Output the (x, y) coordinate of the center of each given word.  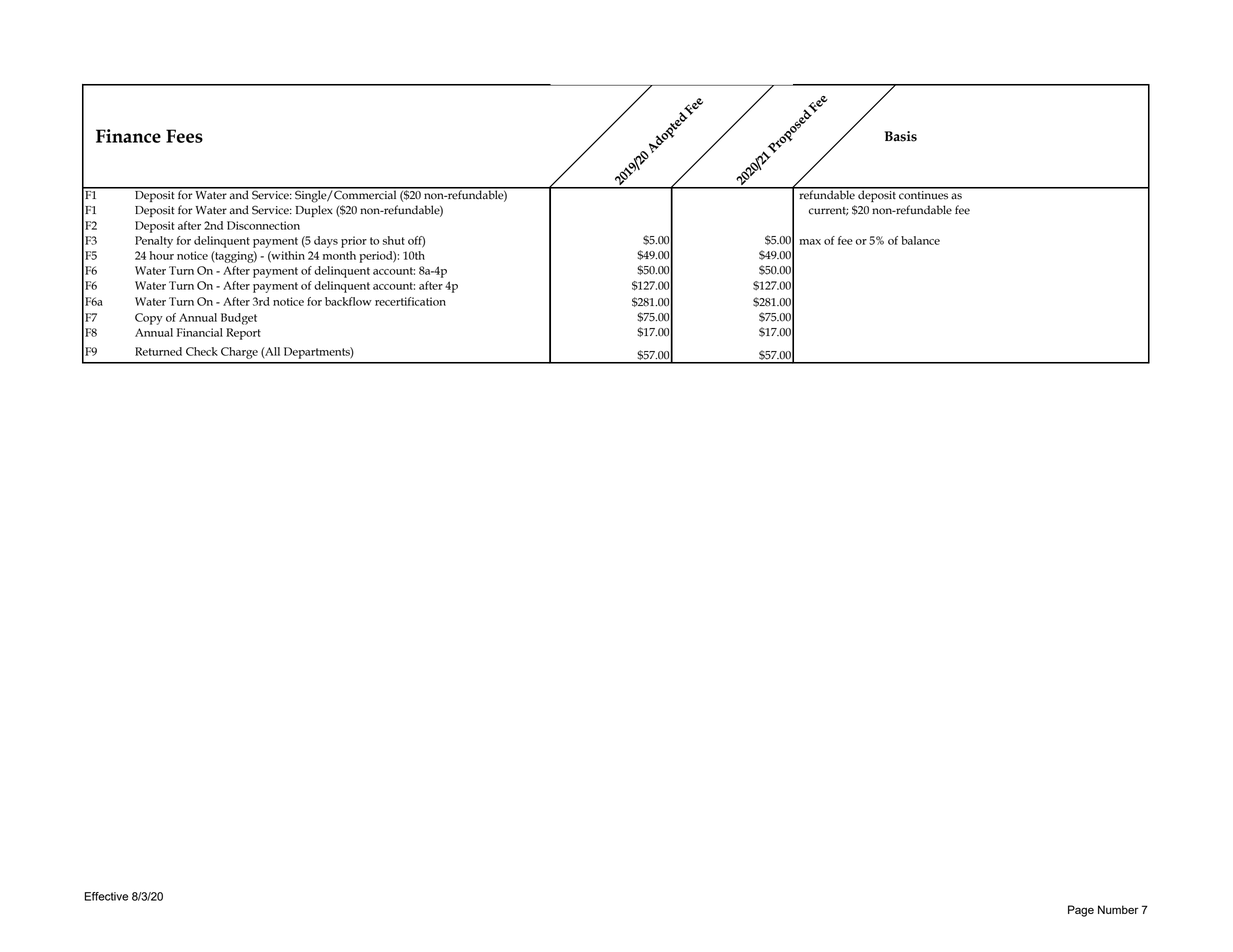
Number (1118, 909)
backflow (348, 301)
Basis (901, 136)
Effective (106, 896)
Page (1081, 911)
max (810, 242)
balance (920, 240)
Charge (239, 353)
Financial (200, 332)
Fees (184, 136)
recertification (410, 301)
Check (202, 351)
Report (243, 334)
